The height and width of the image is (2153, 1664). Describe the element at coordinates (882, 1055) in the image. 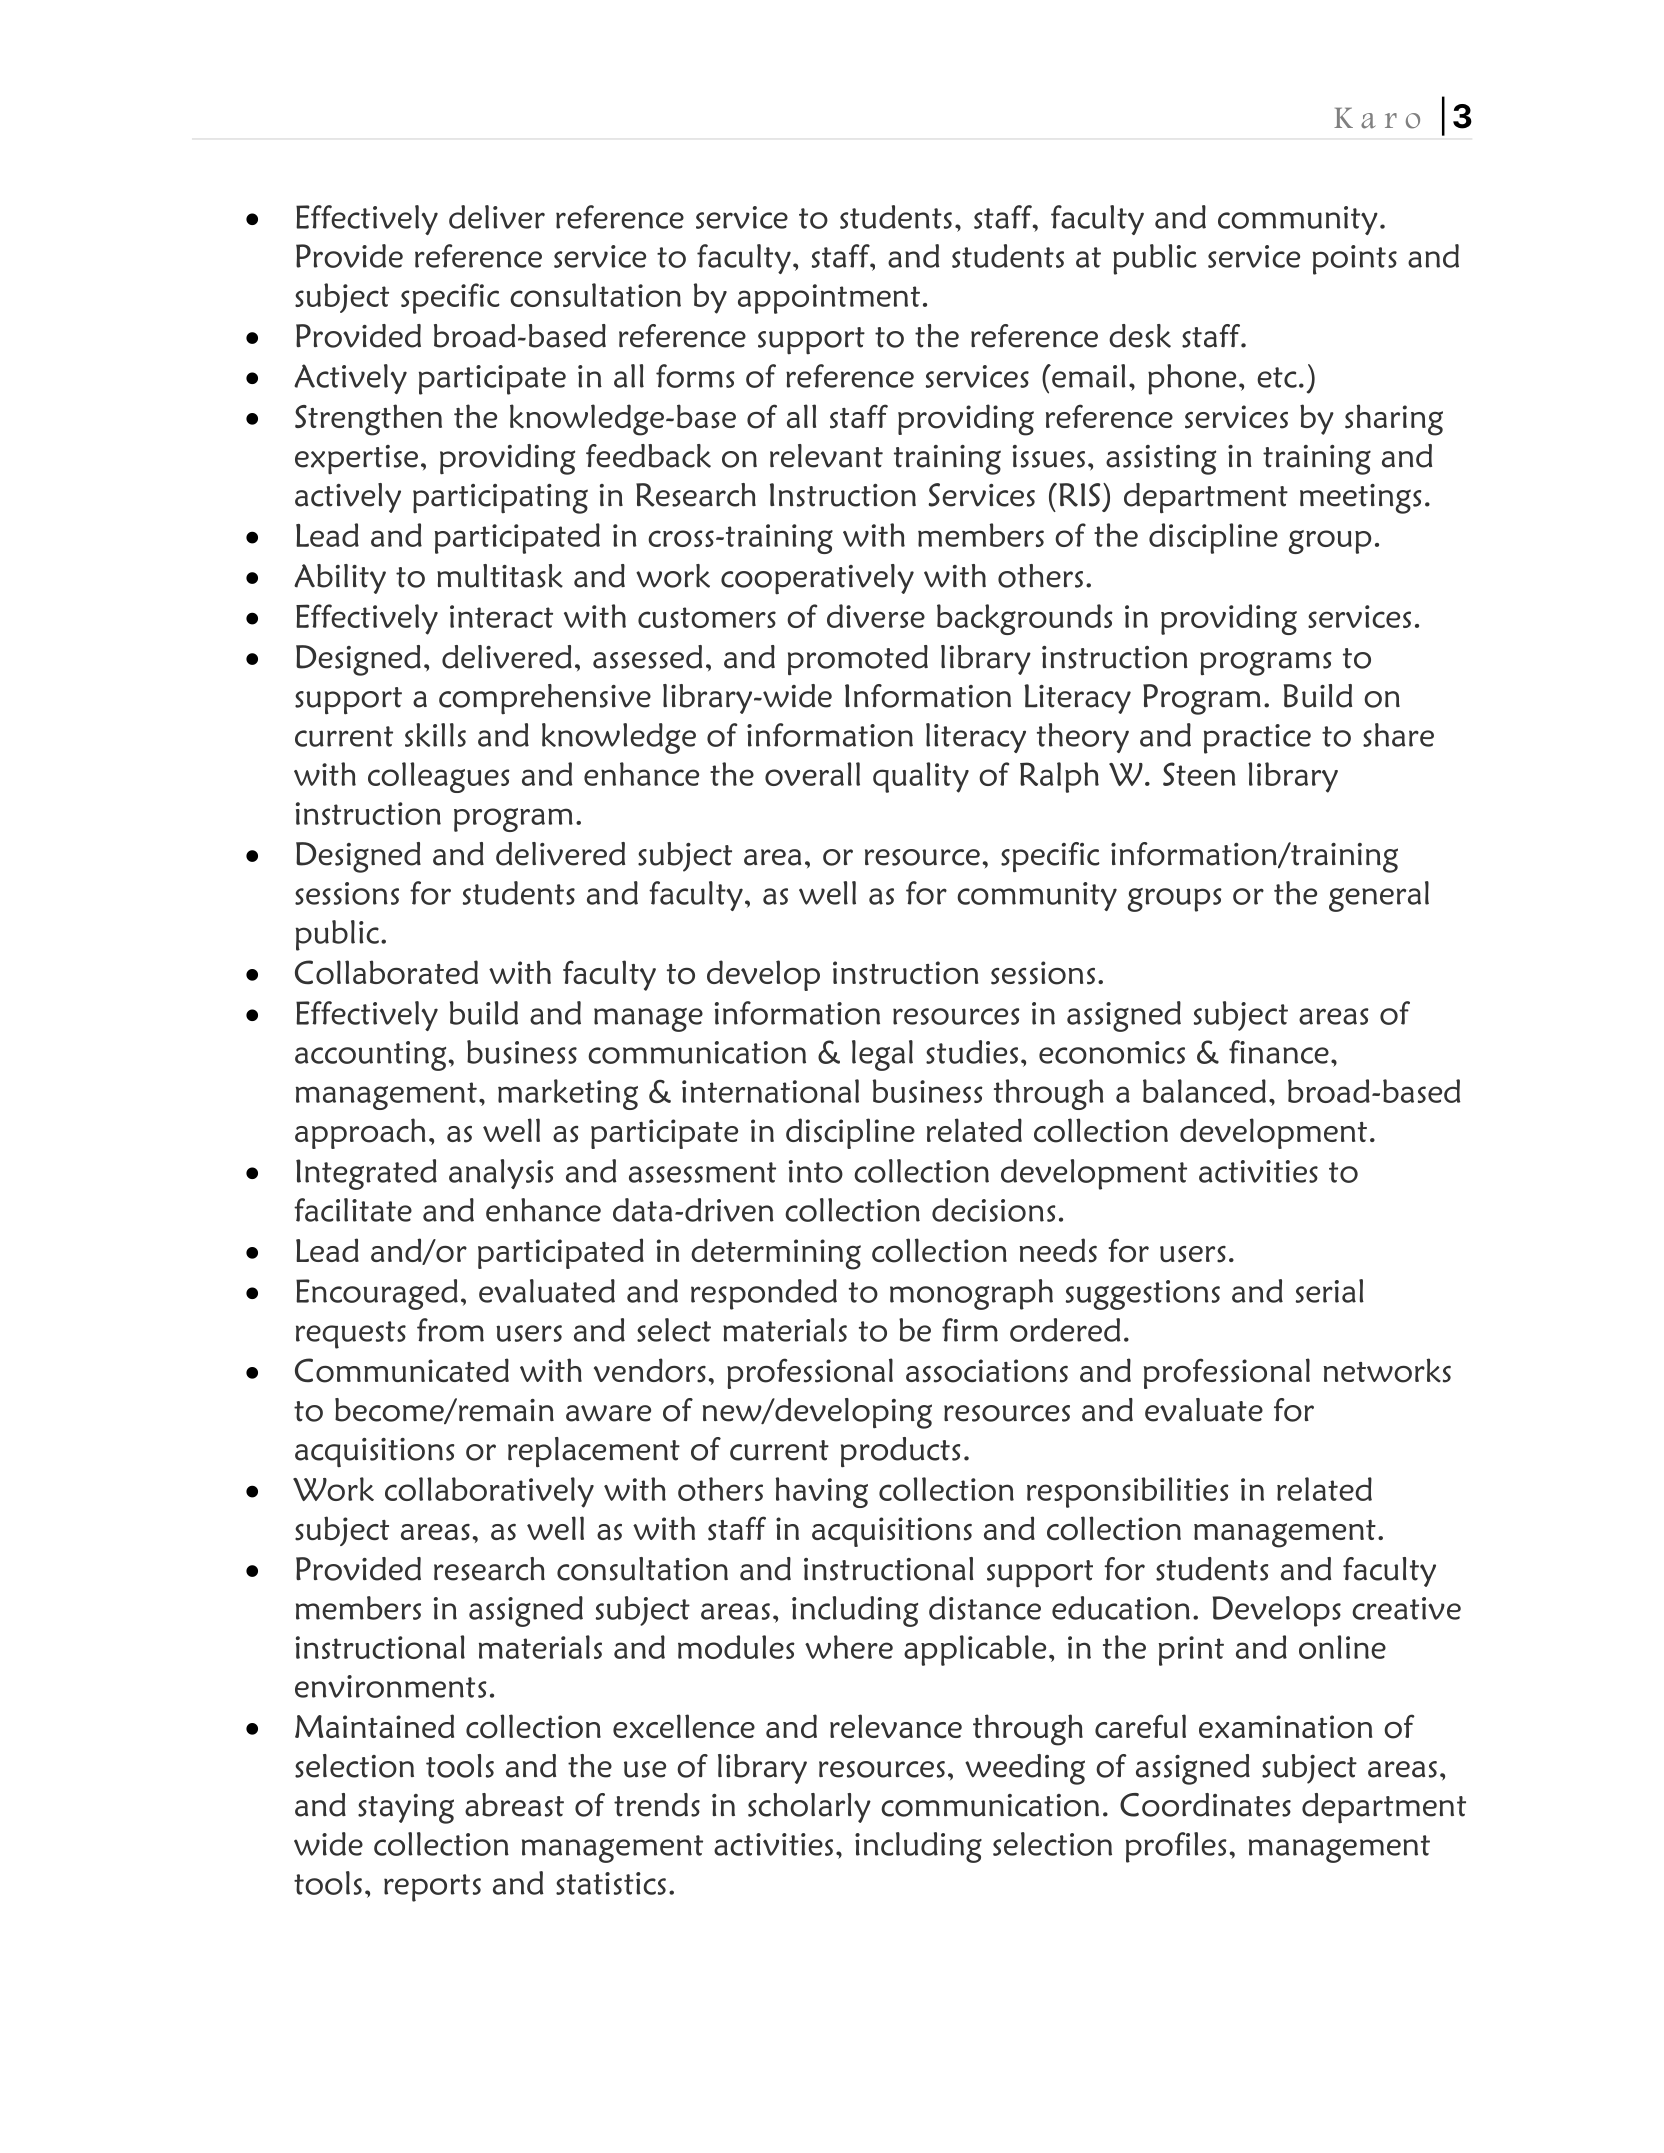

I see `legal` at that location.
